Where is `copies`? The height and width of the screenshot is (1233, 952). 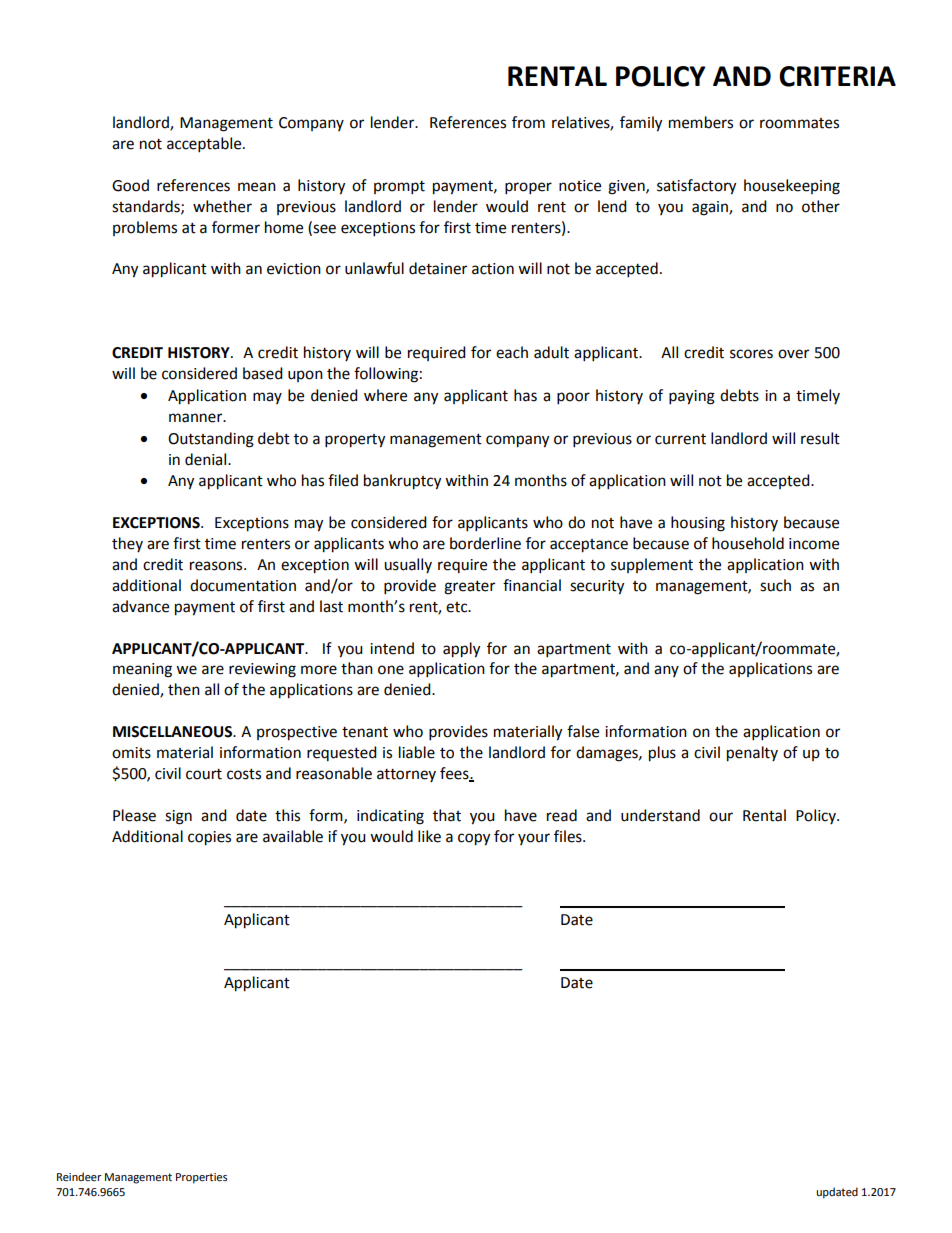
copies is located at coordinates (209, 838).
